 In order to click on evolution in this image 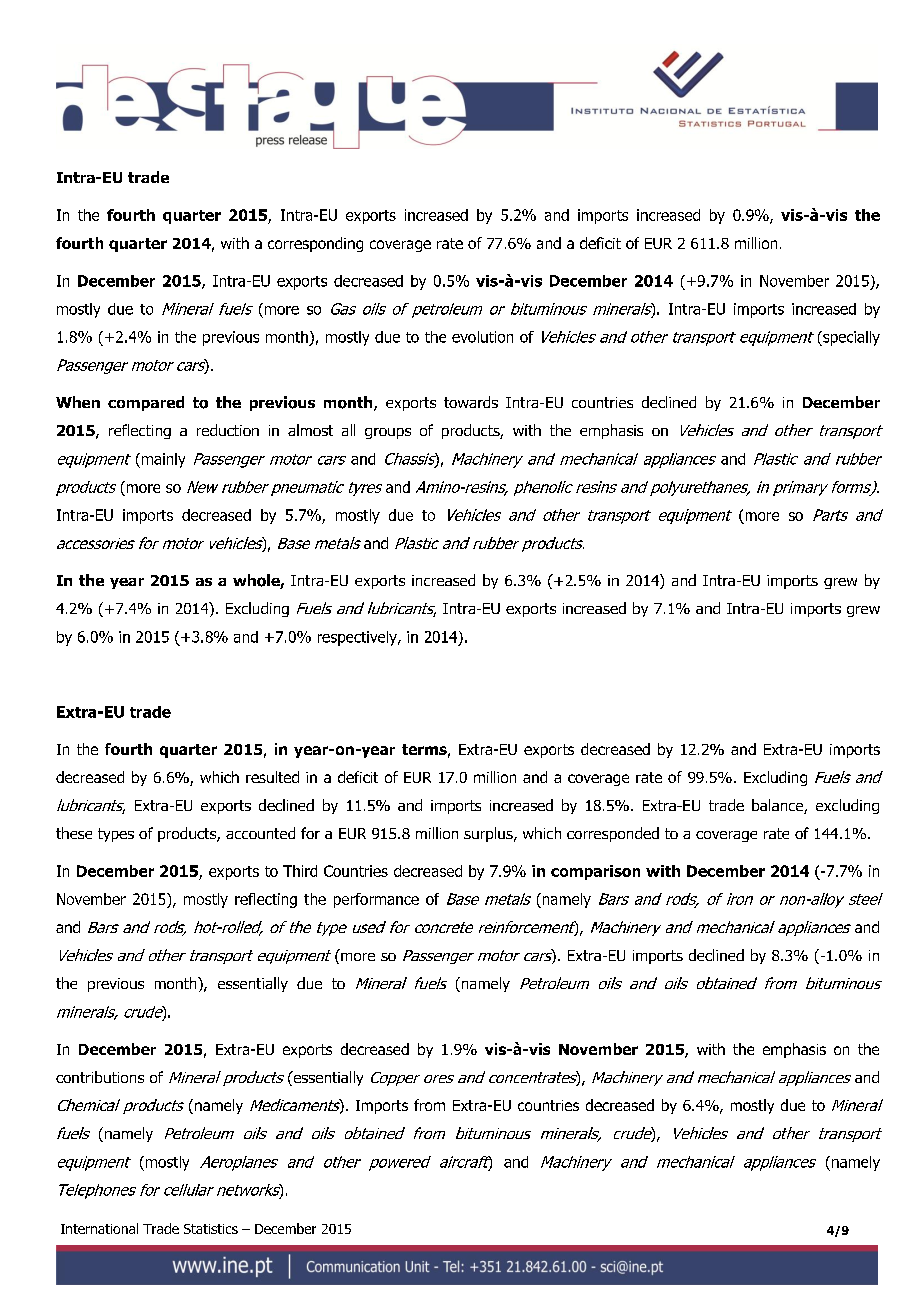, I will do `click(482, 337)`.
